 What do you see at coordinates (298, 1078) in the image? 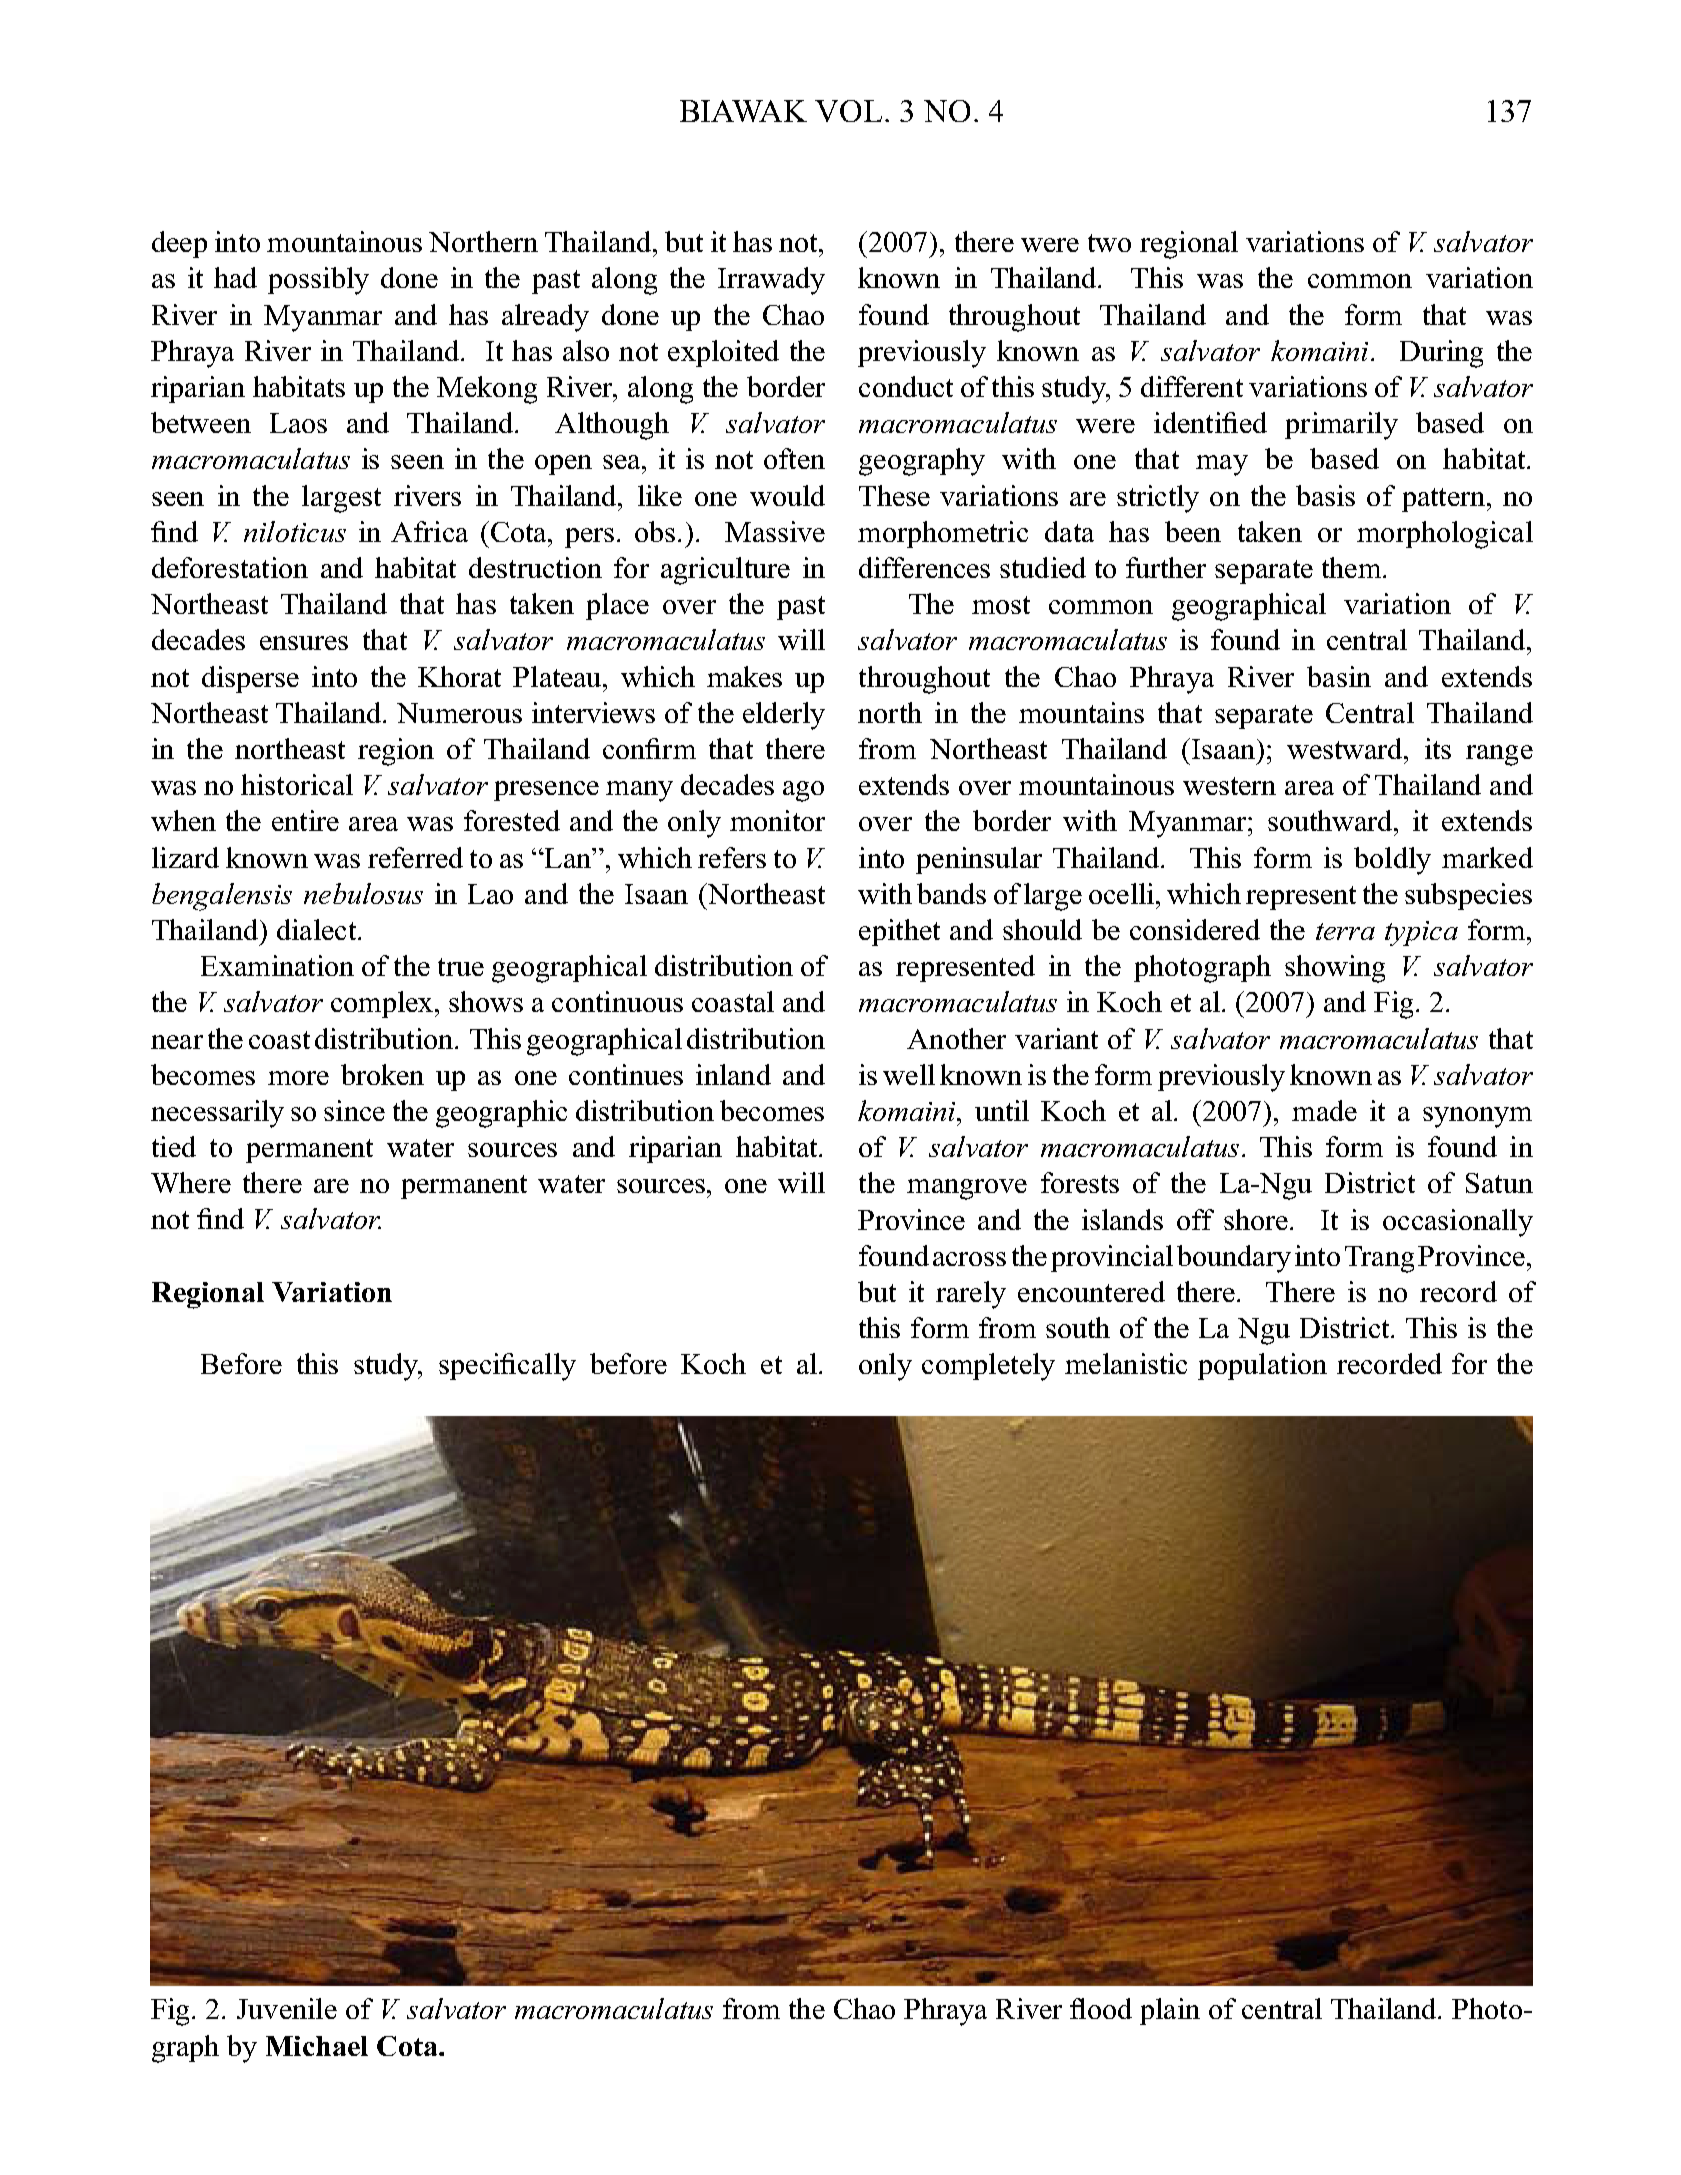
I see `more` at bounding box center [298, 1078].
